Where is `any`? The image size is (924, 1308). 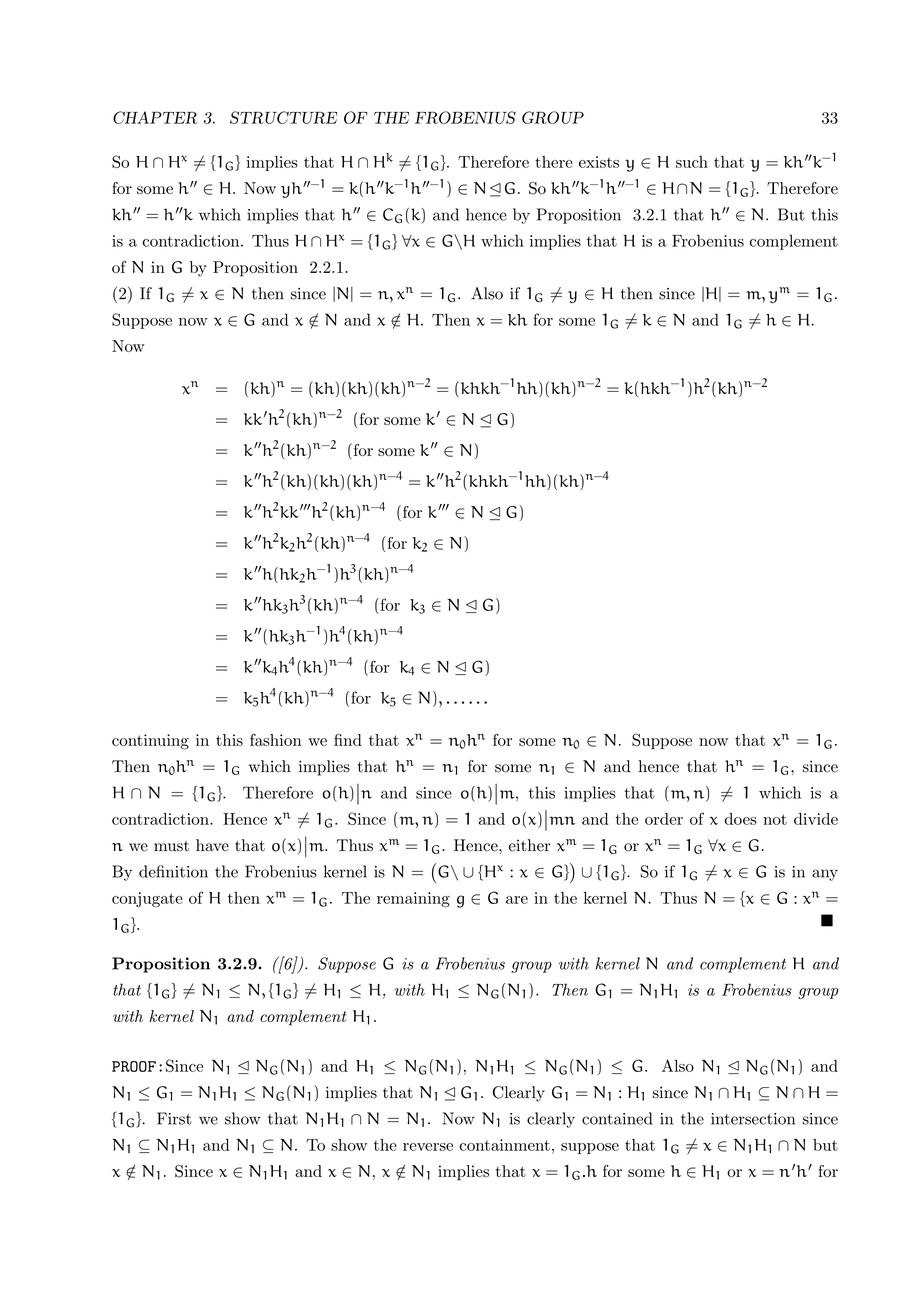
any is located at coordinates (825, 875).
